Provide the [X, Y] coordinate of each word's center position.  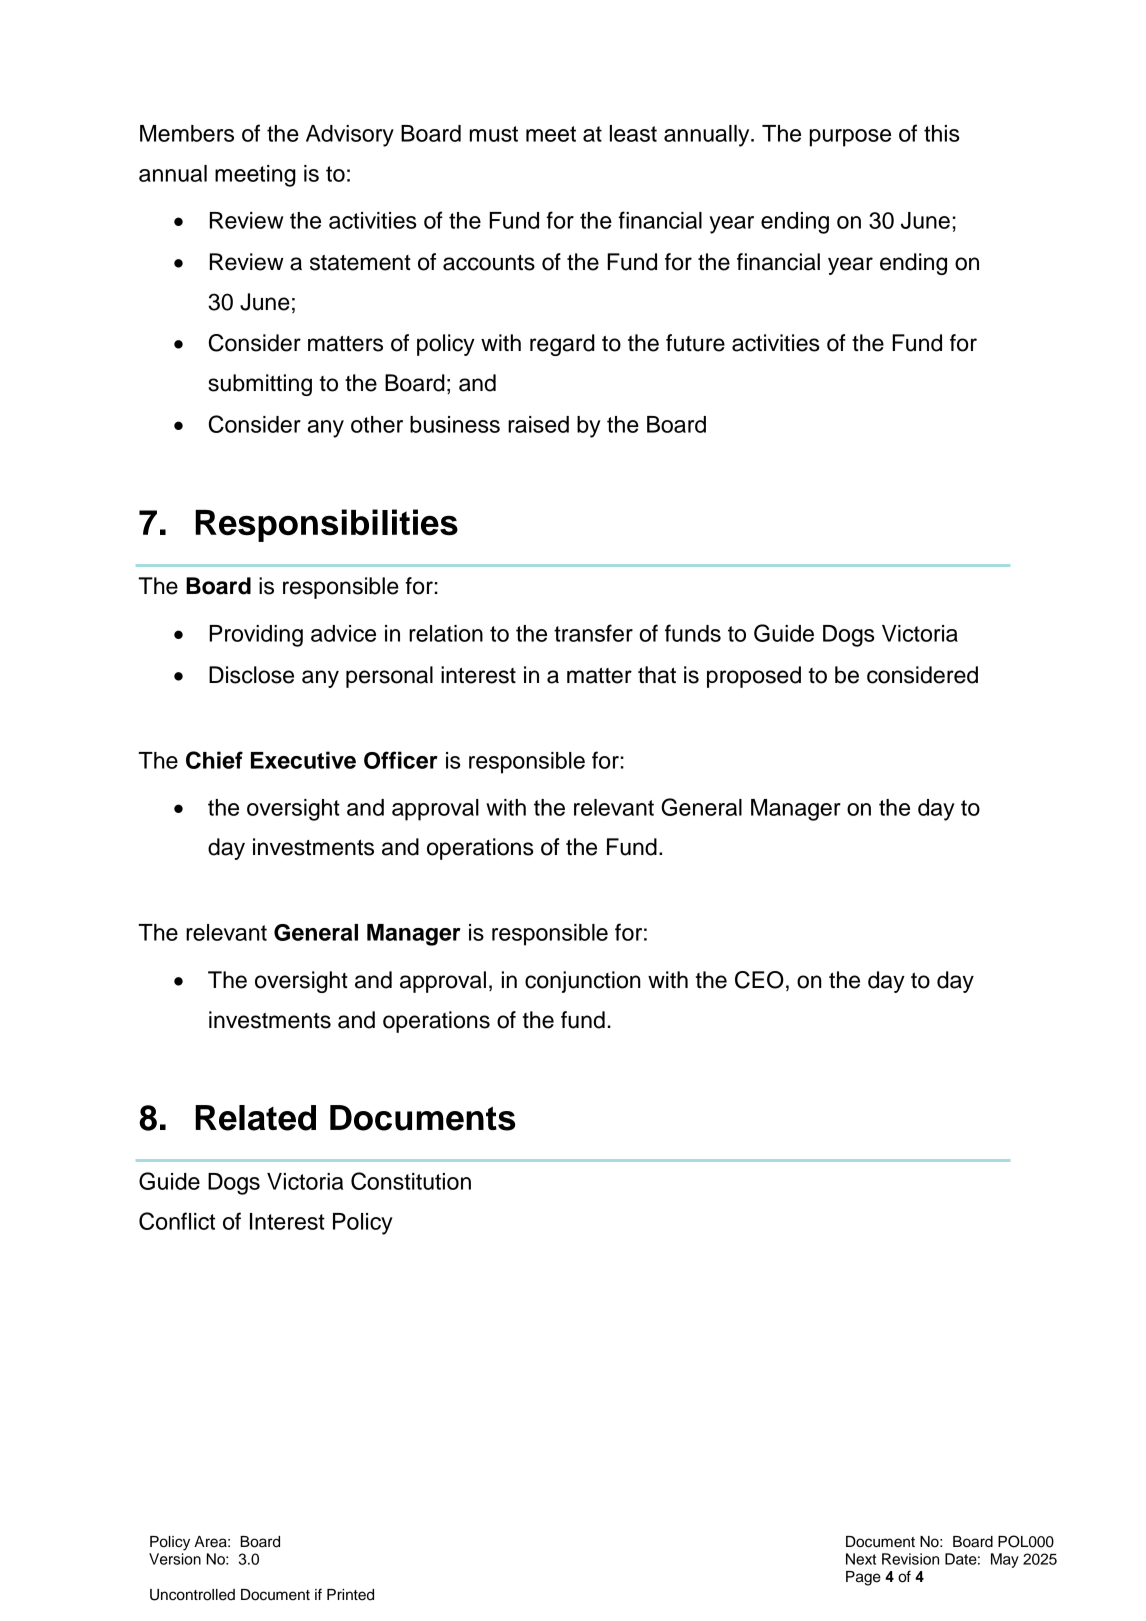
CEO [759, 980]
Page [863, 1578]
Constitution [411, 1181]
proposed [754, 677]
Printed [350, 1595]
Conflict [177, 1221]
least [633, 133]
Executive [303, 760]
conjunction [583, 982]
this [942, 133]
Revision [910, 1559]
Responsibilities [326, 525]
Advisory [350, 136]
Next [861, 1559]
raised [538, 424]
